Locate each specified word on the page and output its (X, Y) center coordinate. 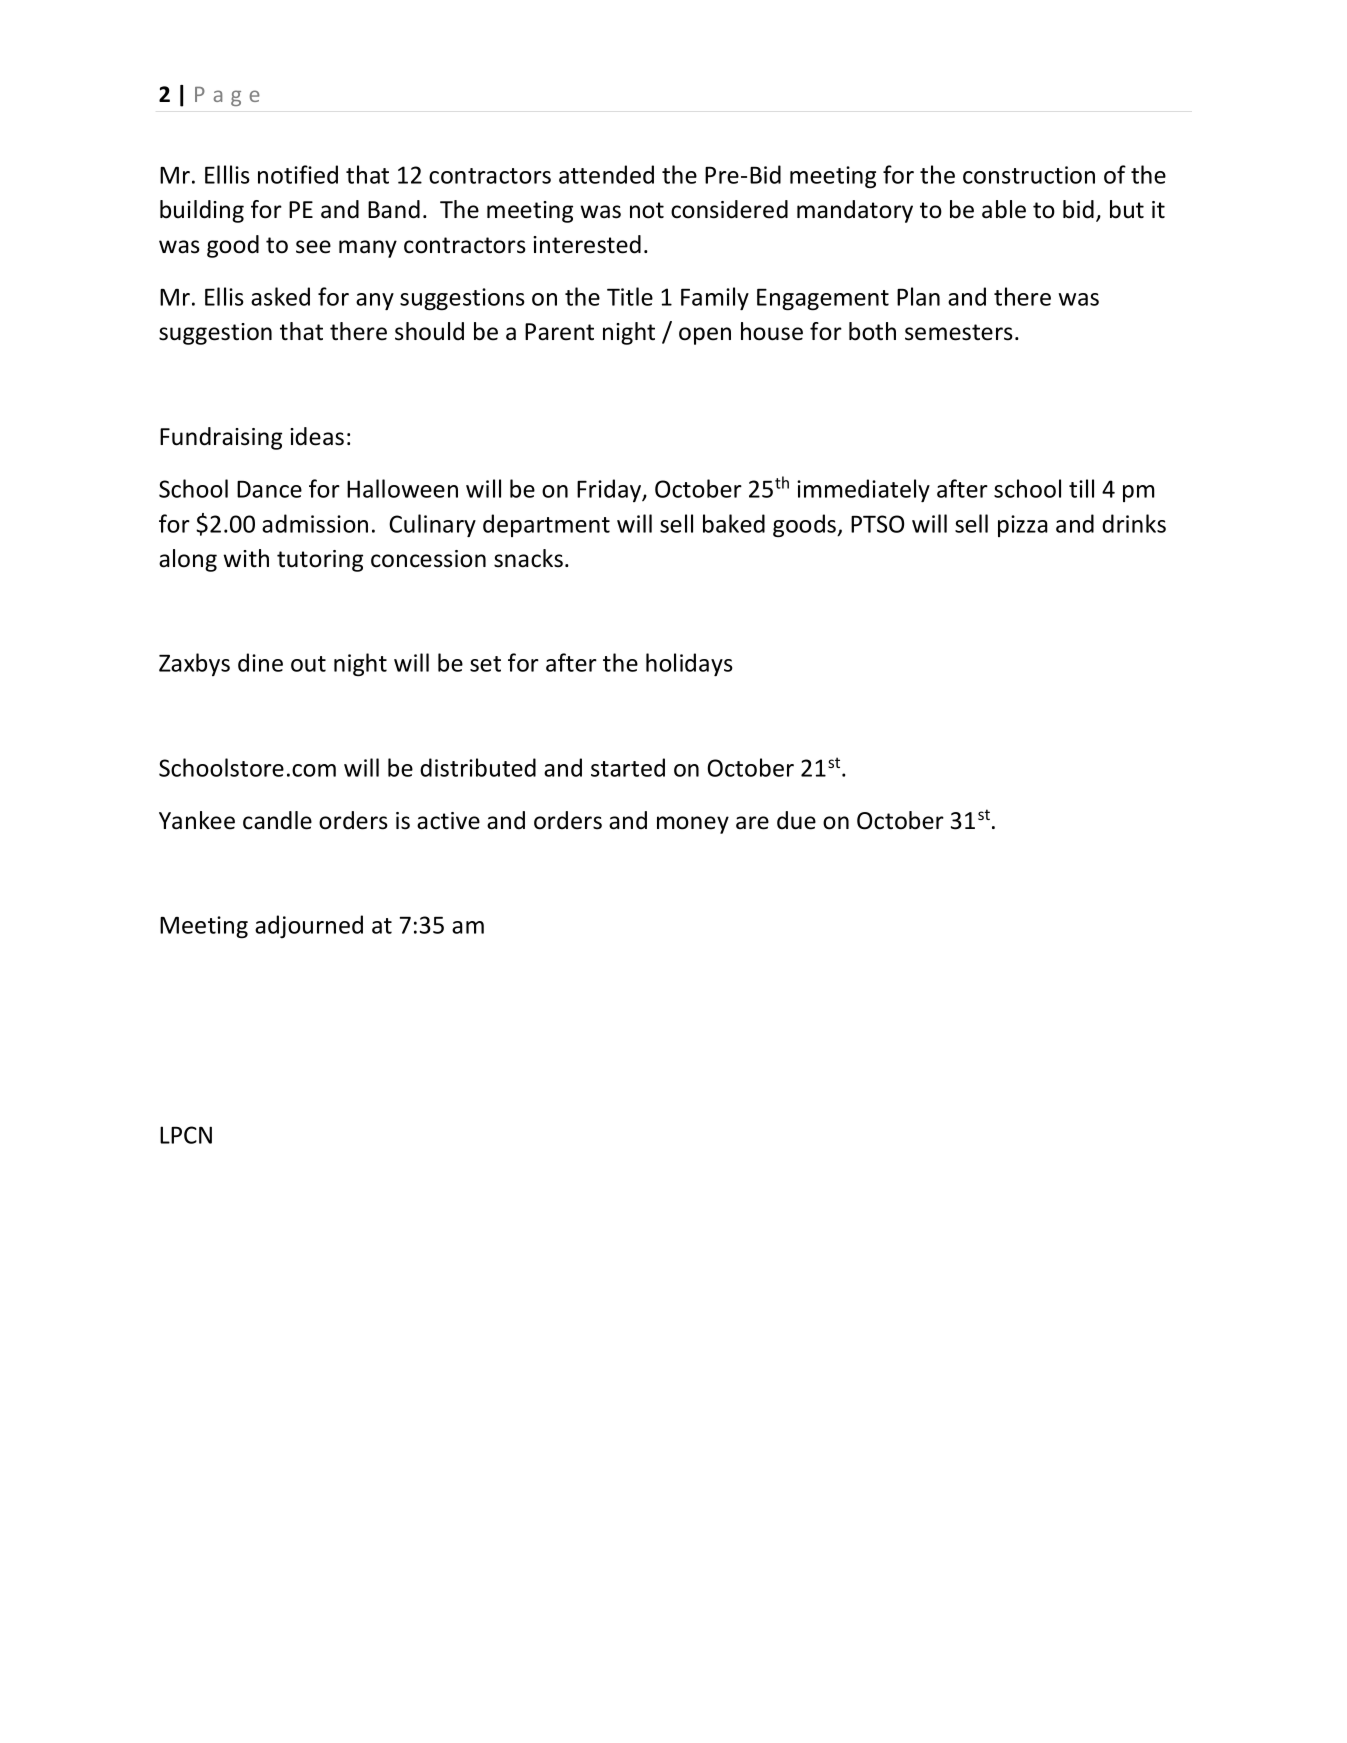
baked (734, 523)
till (1081, 488)
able (1004, 209)
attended (606, 174)
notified (298, 174)
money (693, 825)
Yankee (197, 820)
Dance (269, 489)
